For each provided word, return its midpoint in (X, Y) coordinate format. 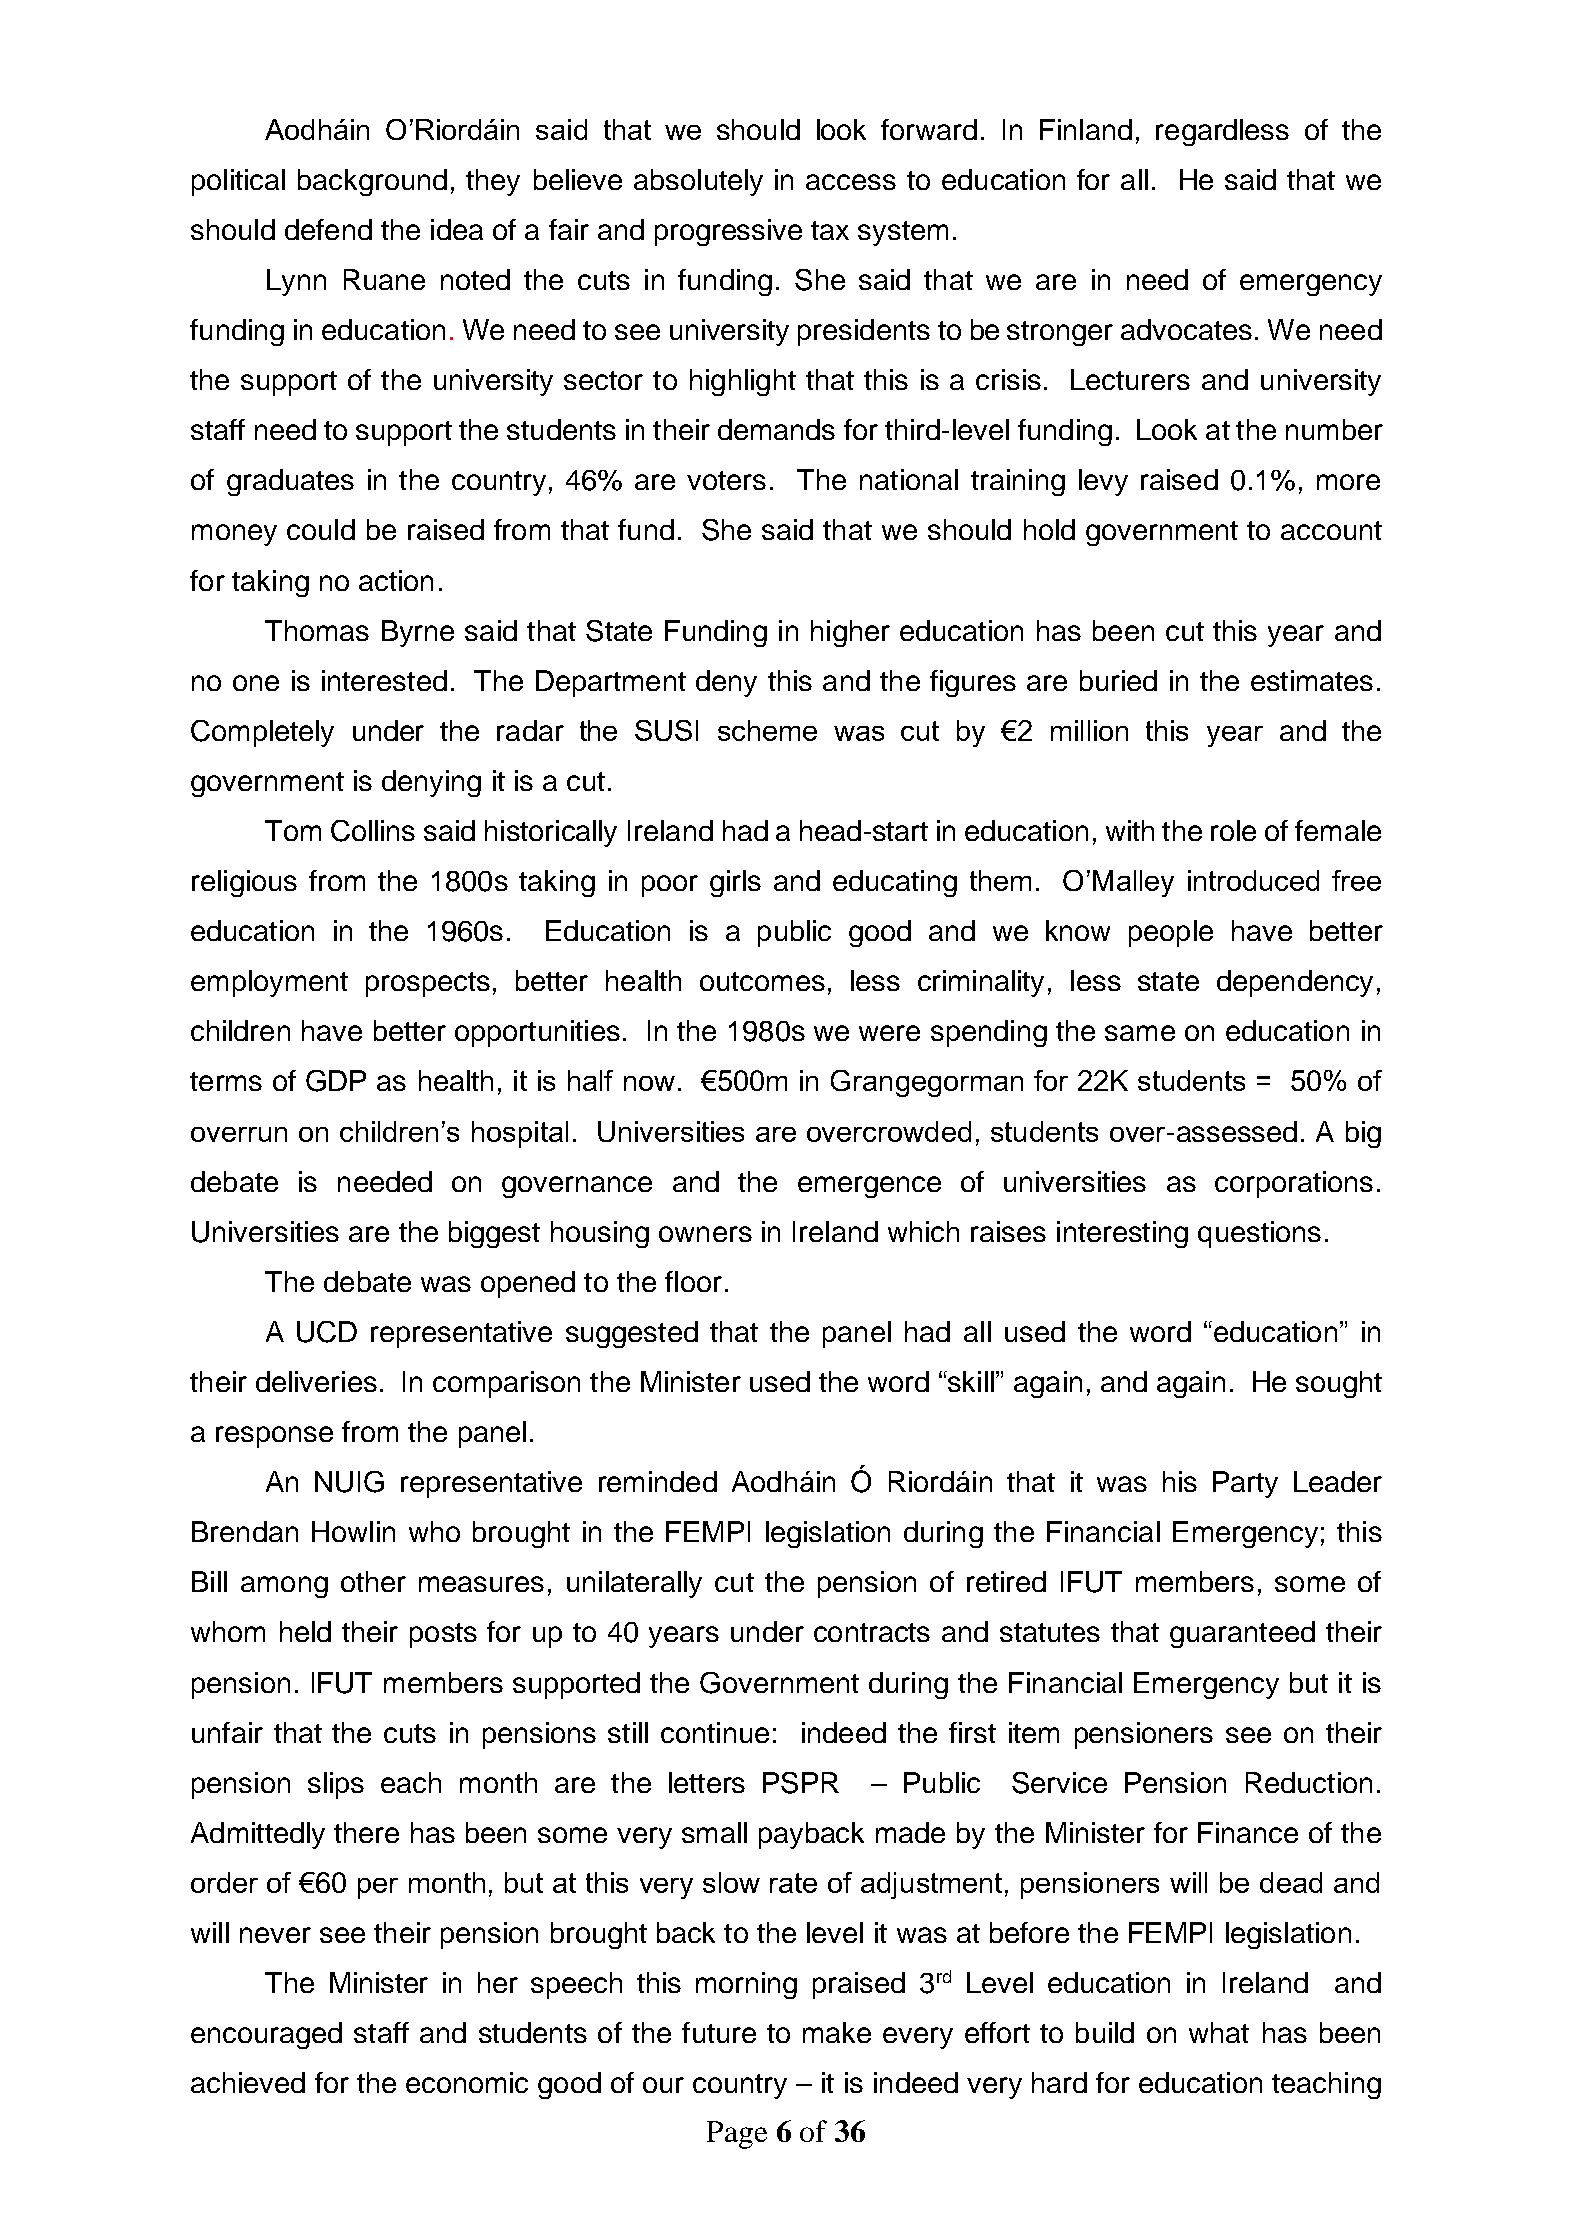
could (321, 529)
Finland (1086, 129)
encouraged (266, 2035)
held (305, 1631)
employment (269, 983)
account (1331, 530)
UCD (327, 1332)
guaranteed (1242, 1634)
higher (850, 633)
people (1171, 933)
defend (328, 229)
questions (1259, 1234)
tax (830, 230)
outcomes (762, 981)
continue (715, 1732)
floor (693, 1281)
